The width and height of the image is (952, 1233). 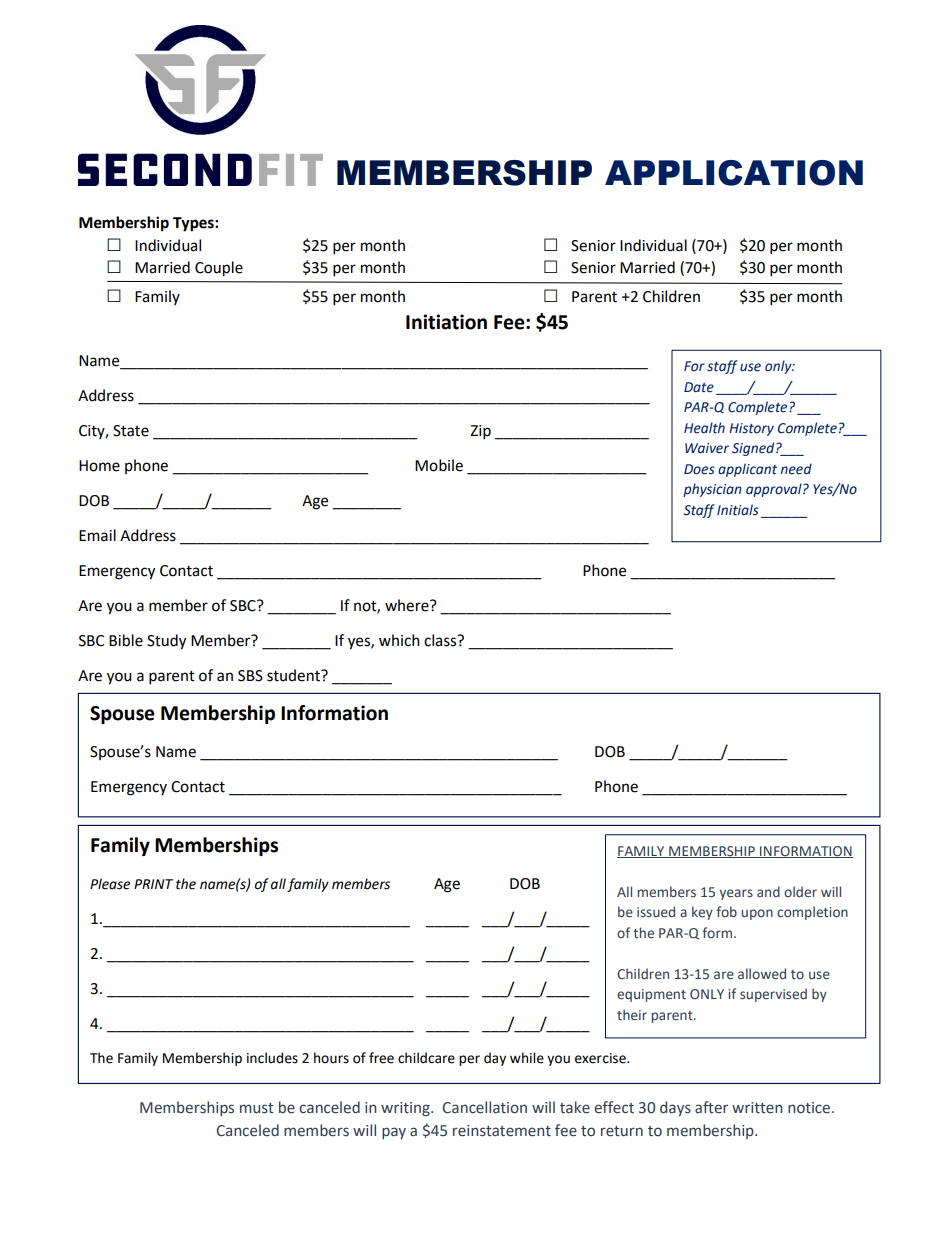 I want to click on Home, so click(x=99, y=466).
